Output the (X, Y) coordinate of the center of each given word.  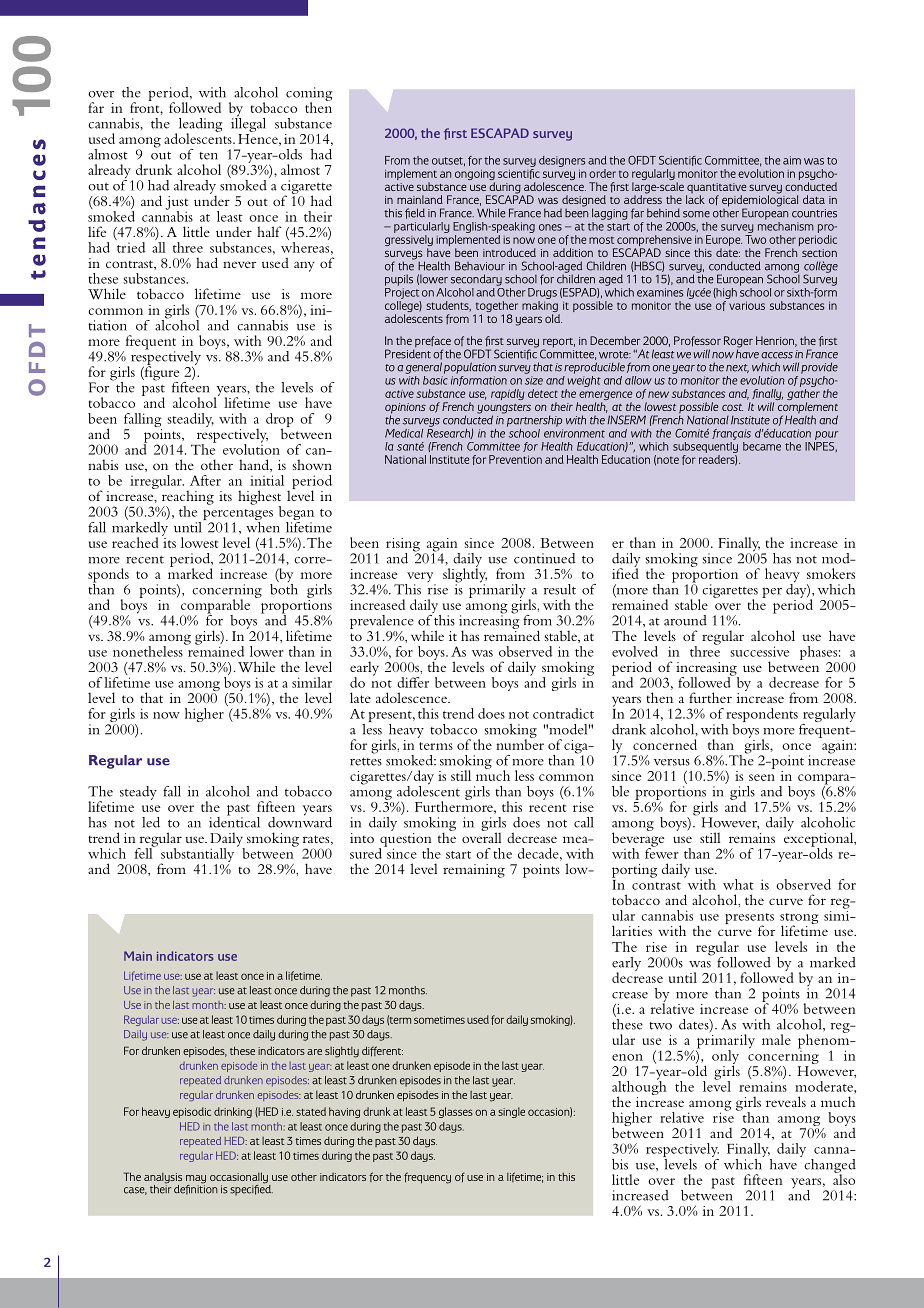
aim (792, 160)
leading (199, 126)
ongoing (475, 176)
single (511, 1112)
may (196, 1180)
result (560, 589)
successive (759, 651)
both (284, 588)
